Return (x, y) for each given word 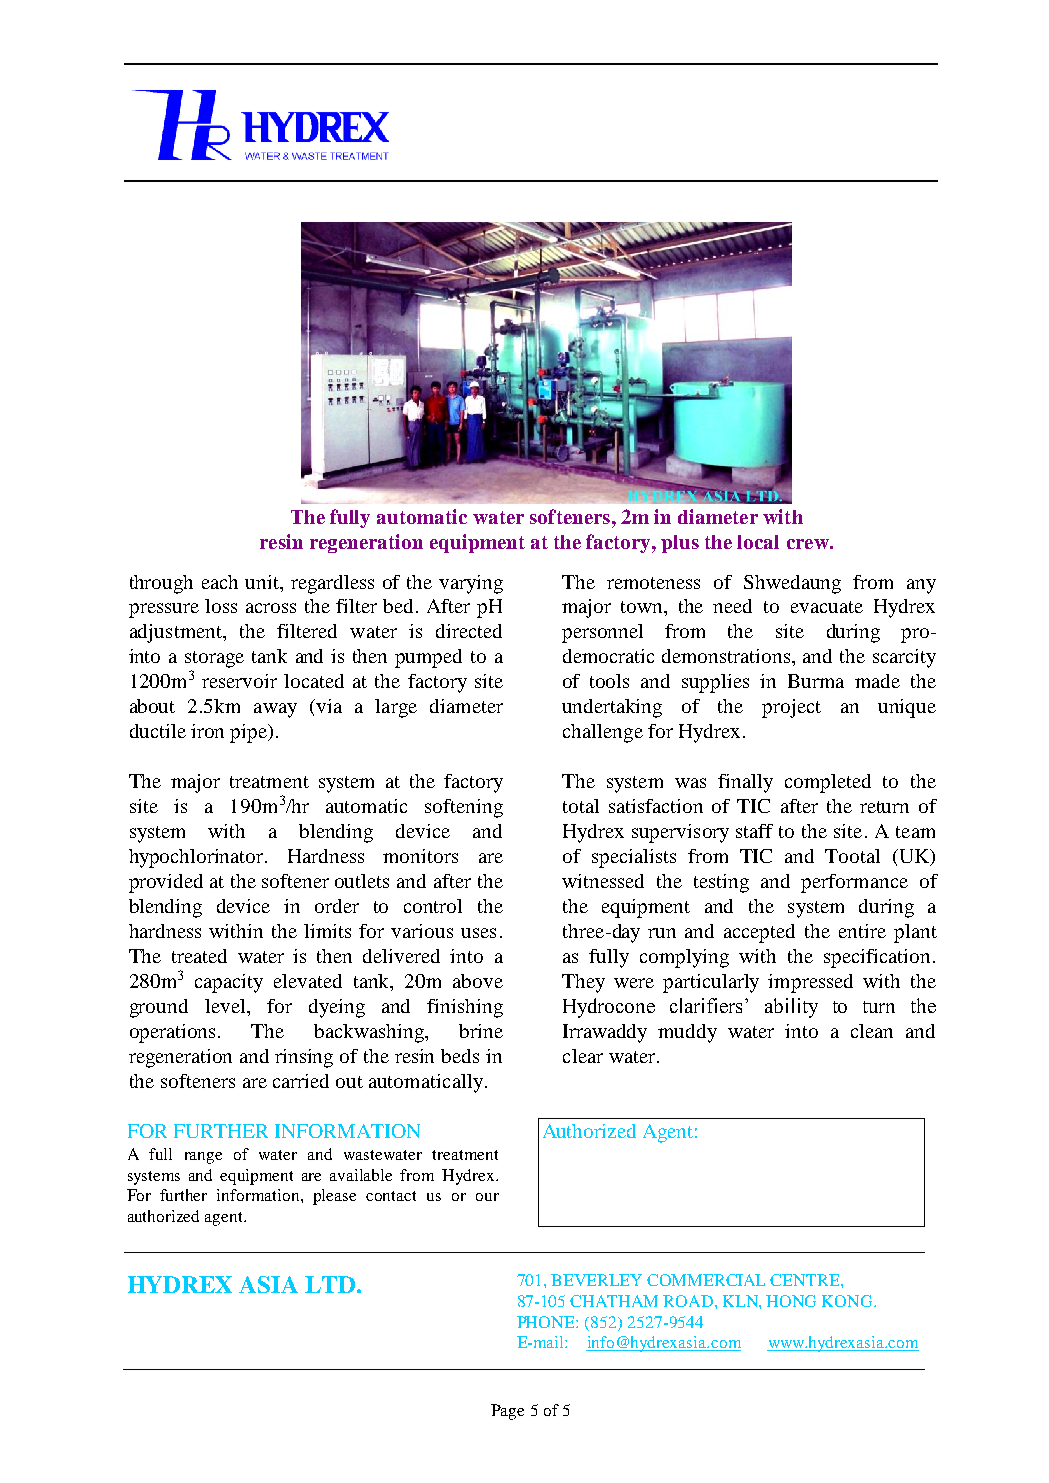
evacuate (827, 607)
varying (471, 584)
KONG (848, 1301)
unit (263, 582)
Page (507, 1412)
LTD (330, 1284)
